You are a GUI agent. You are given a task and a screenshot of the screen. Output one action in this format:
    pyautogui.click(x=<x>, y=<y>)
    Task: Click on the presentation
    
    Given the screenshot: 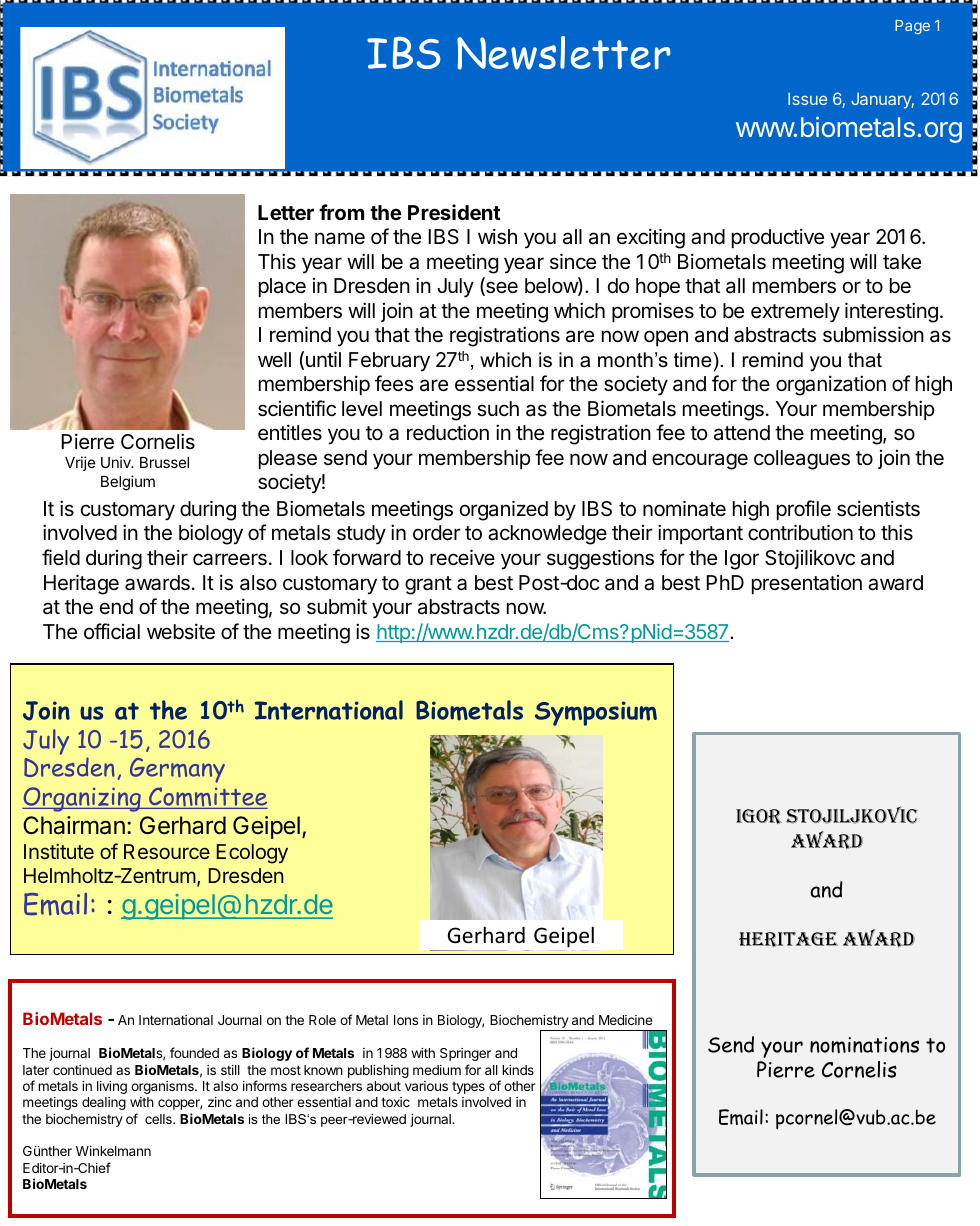 What is the action you would take?
    pyautogui.click(x=807, y=584)
